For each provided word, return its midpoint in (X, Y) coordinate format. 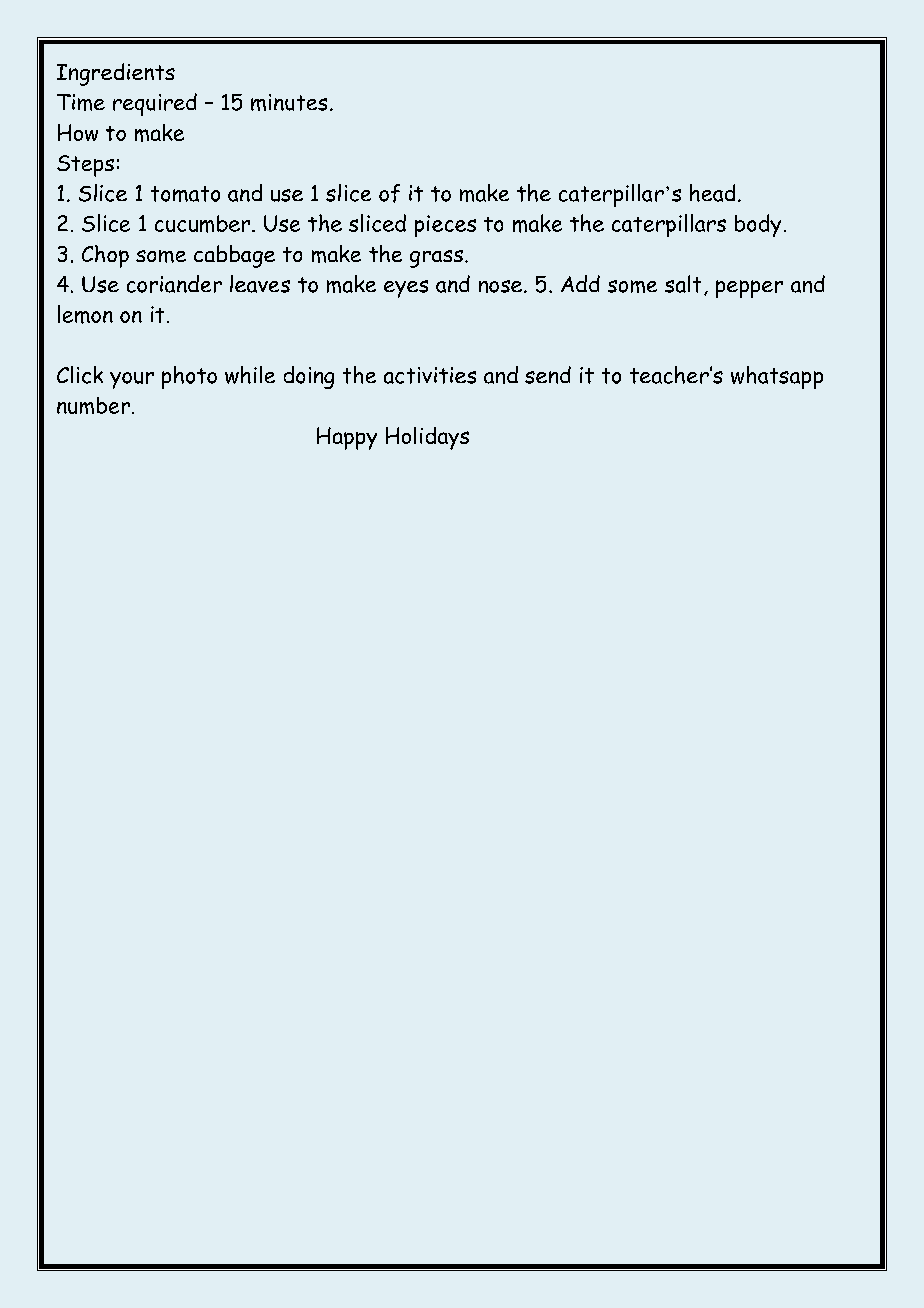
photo (189, 377)
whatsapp (777, 377)
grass (436, 259)
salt (683, 284)
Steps (85, 166)
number (93, 405)
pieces (445, 226)
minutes (289, 102)
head (712, 193)
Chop (105, 256)
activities (430, 375)
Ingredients (116, 74)
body (758, 225)
